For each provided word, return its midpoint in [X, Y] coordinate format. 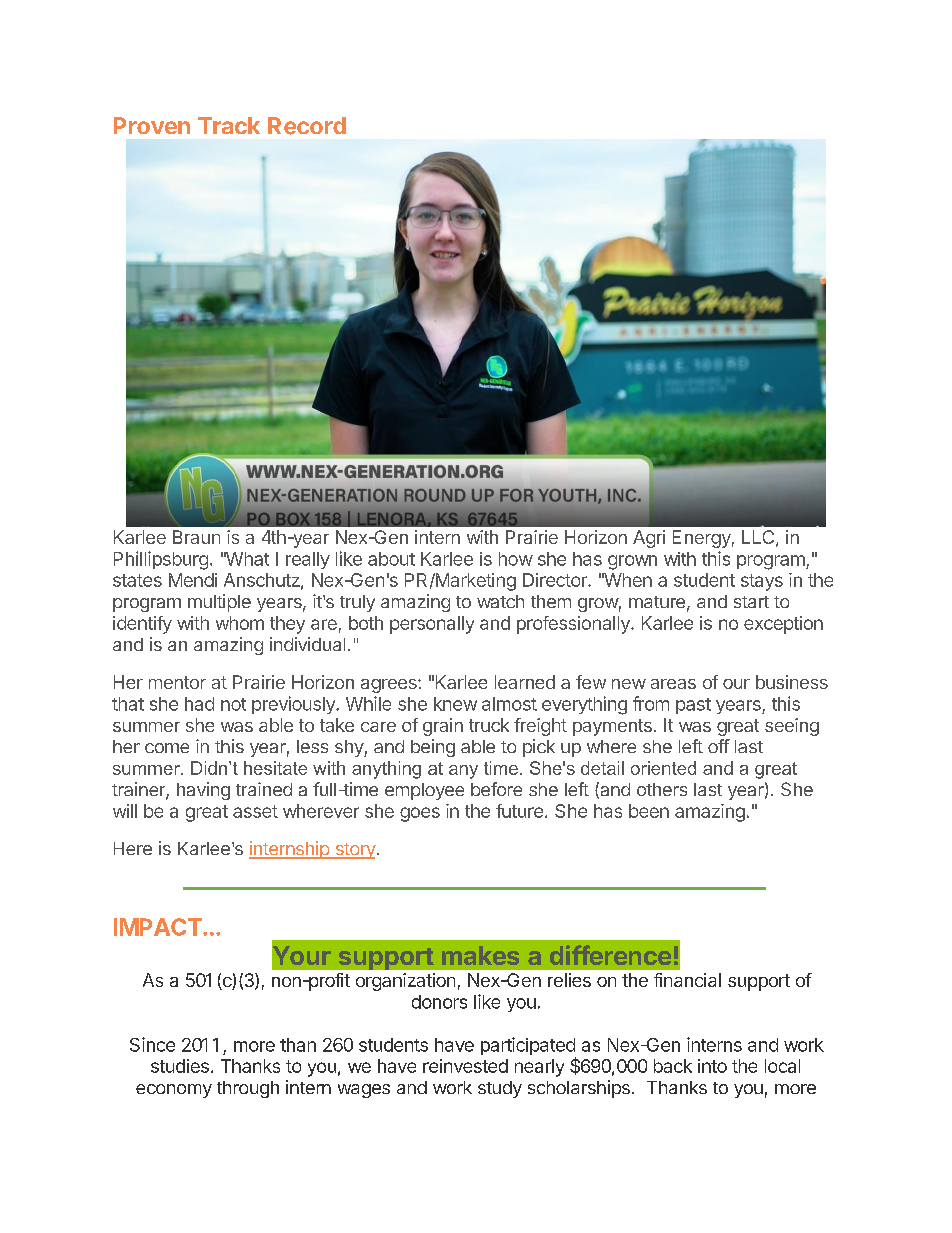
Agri [649, 539]
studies [180, 1066]
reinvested [465, 1066]
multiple [219, 603]
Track [229, 125]
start [751, 602]
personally [432, 625]
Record [307, 126]
